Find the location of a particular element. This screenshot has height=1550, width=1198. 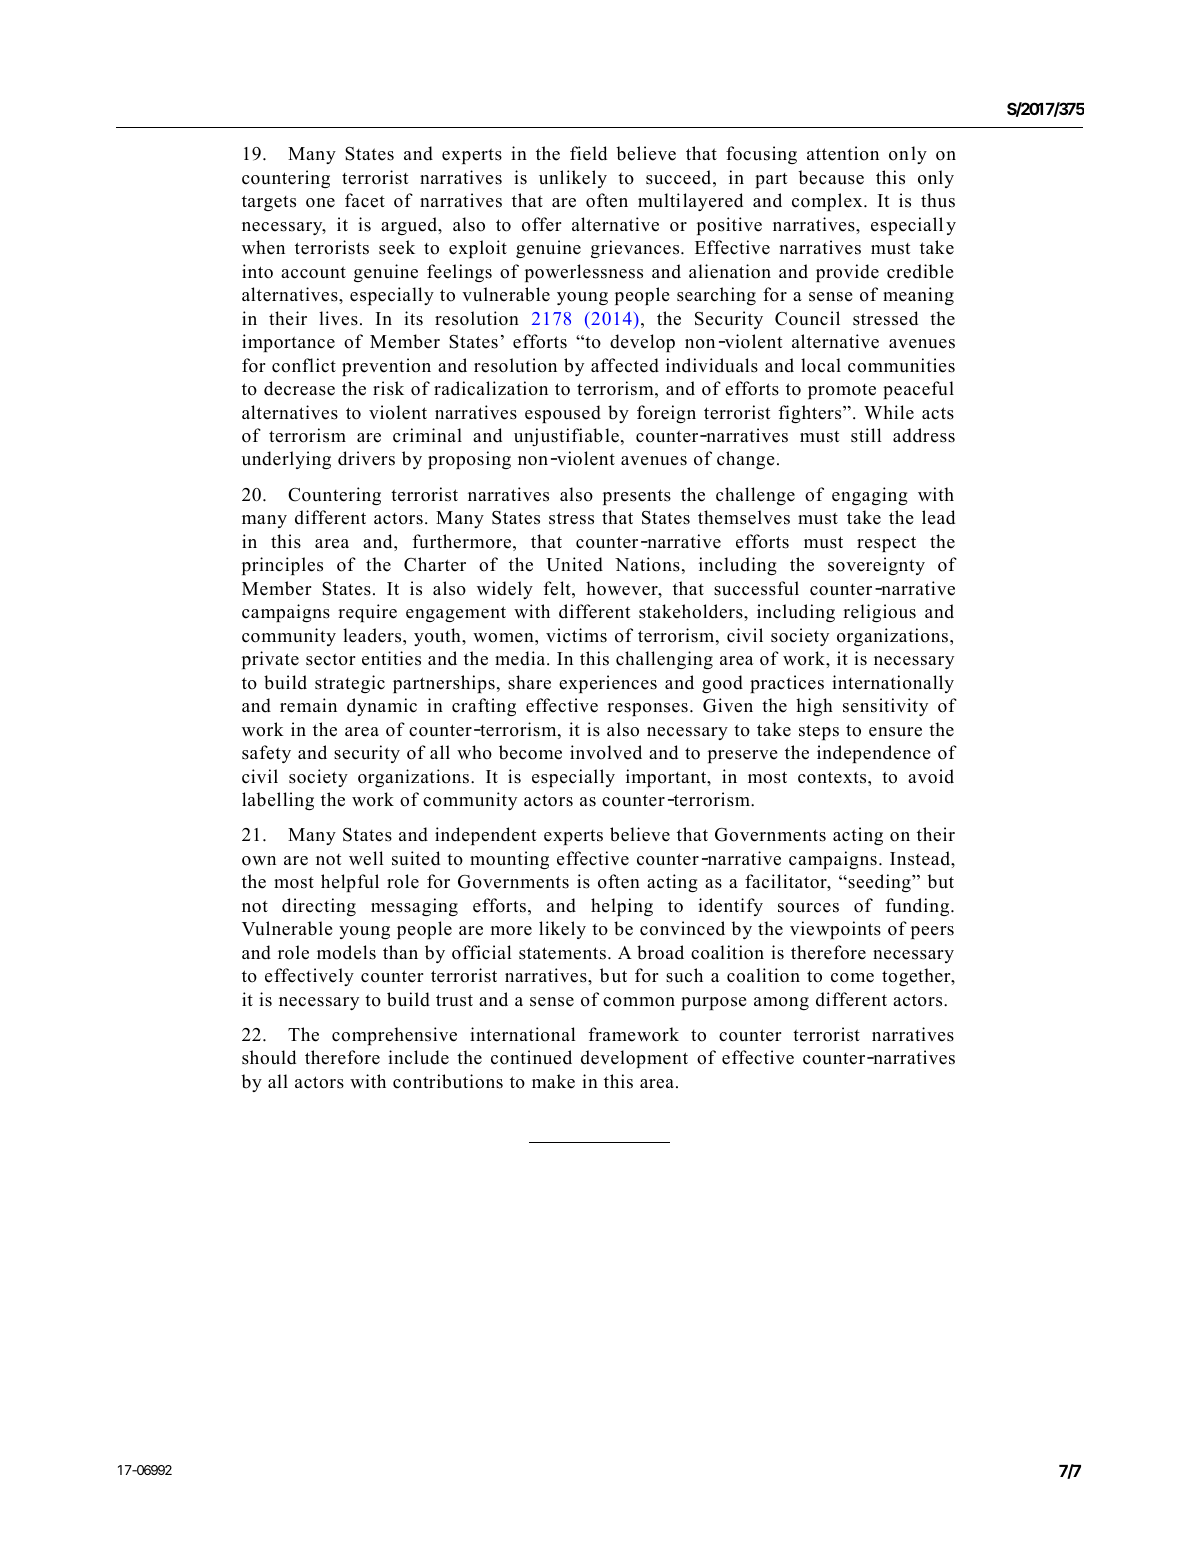

field is located at coordinates (588, 153).
